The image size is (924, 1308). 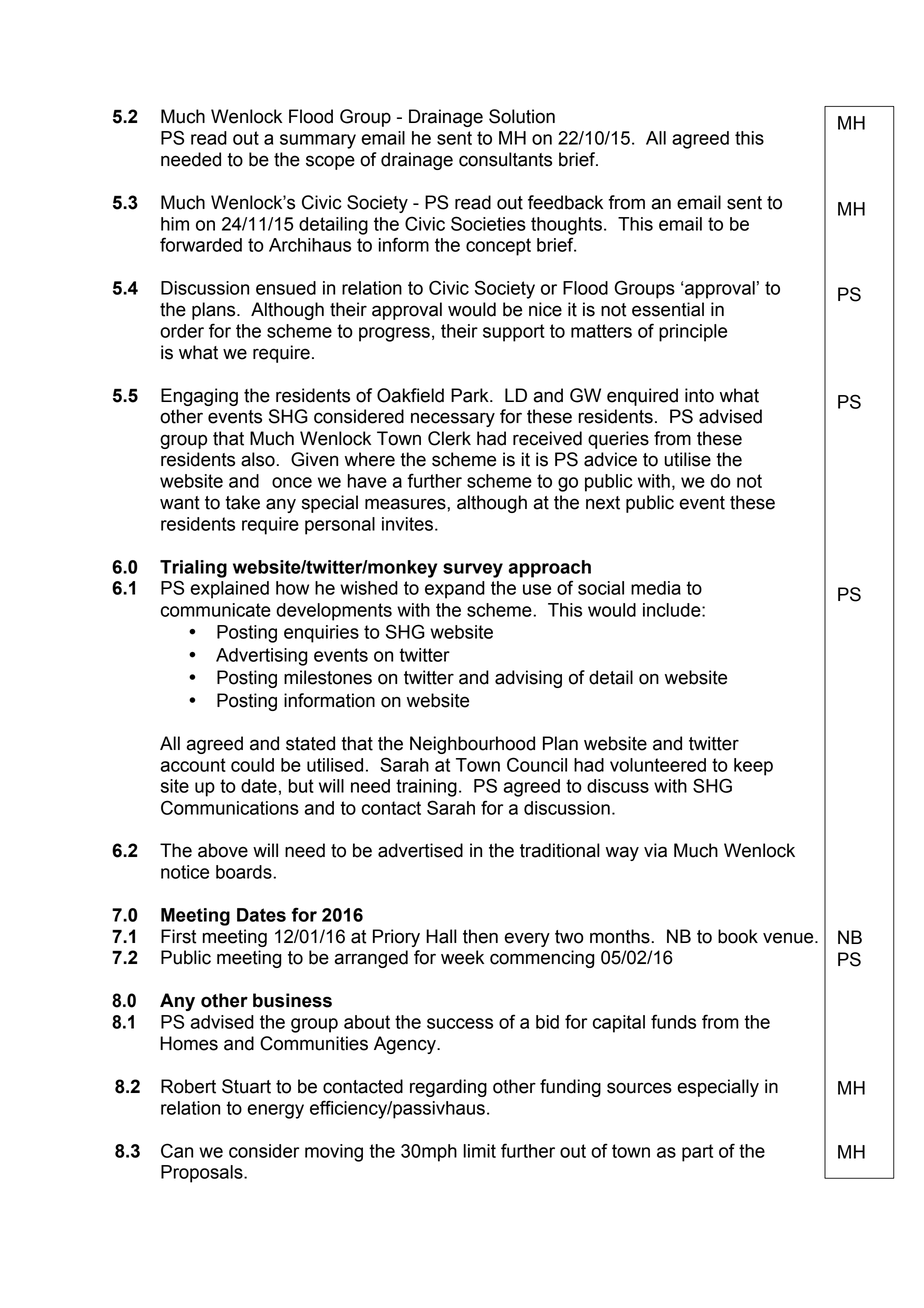 What do you see at coordinates (673, 610) in the screenshot?
I see `include` at bounding box center [673, 610].
